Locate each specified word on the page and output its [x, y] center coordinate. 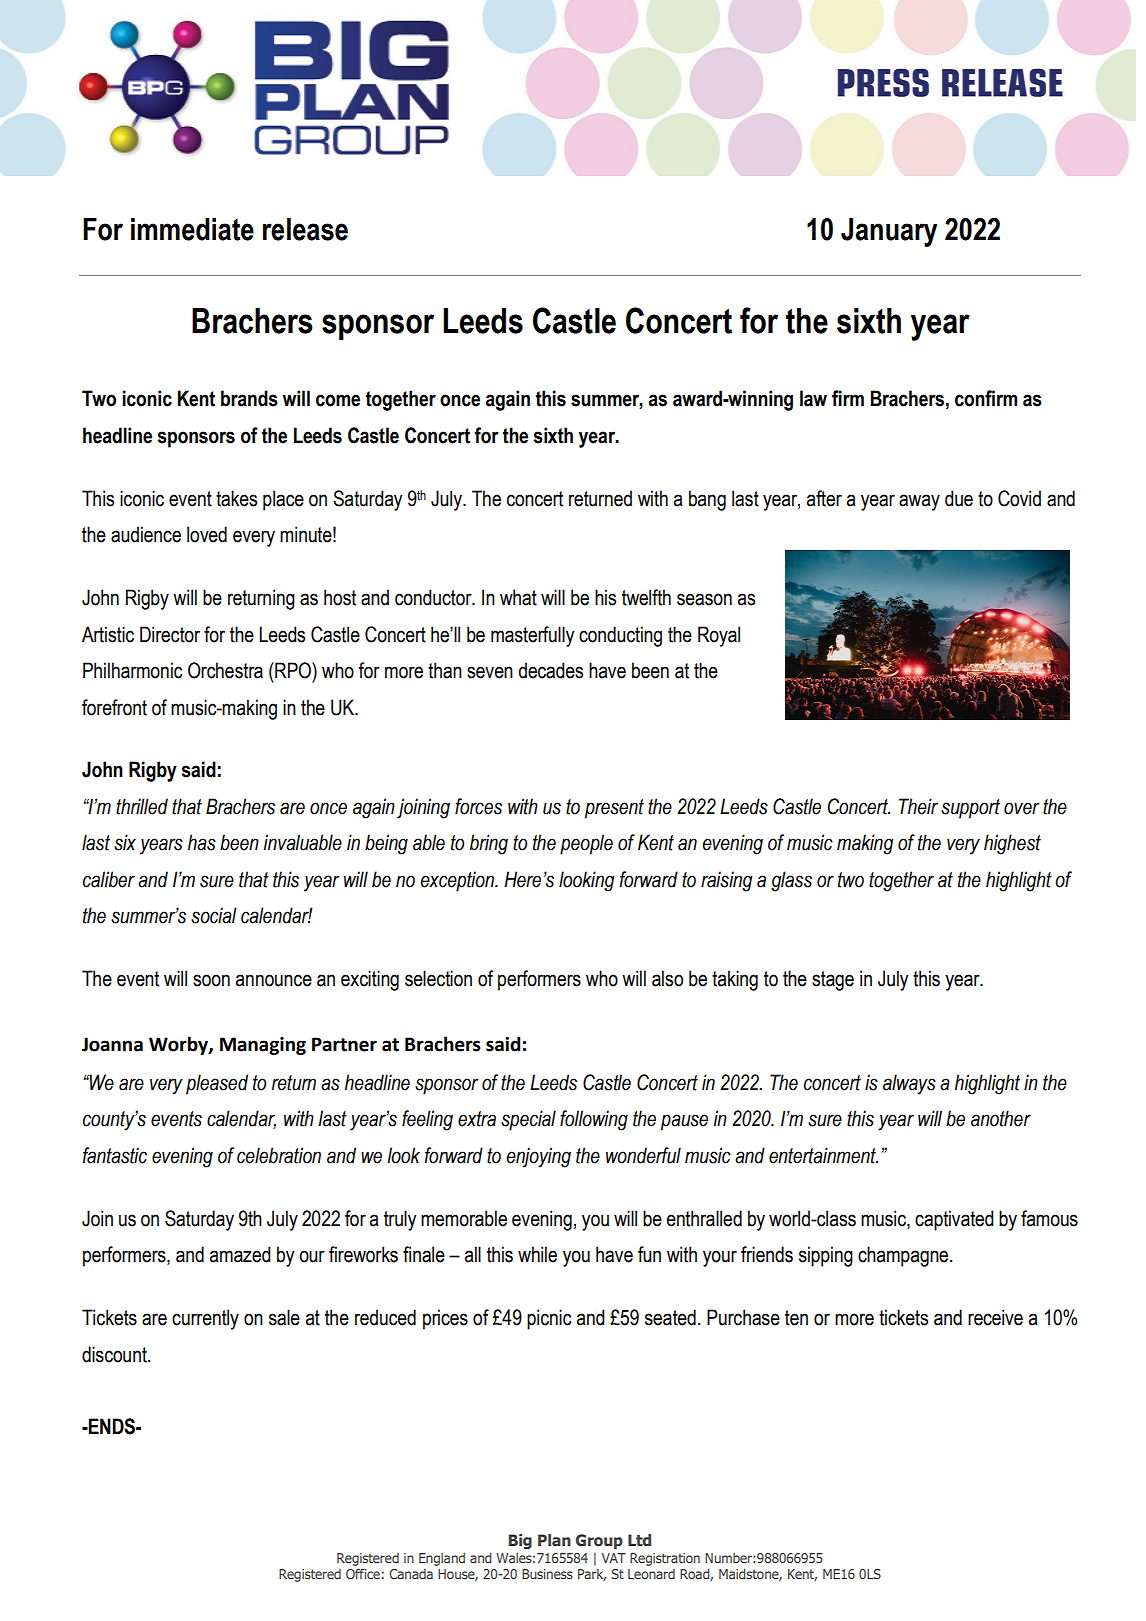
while [537, 1254]
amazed [240, 1254]
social [214, 915]
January [889, 232]
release [305, 229]
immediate [192, 229]
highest [1012, 844]
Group [599, 1541]
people [586, 844]
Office [363, 1573]
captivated [954, 1220]
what [518, 597]
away [919, 502]
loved [207, 534]
